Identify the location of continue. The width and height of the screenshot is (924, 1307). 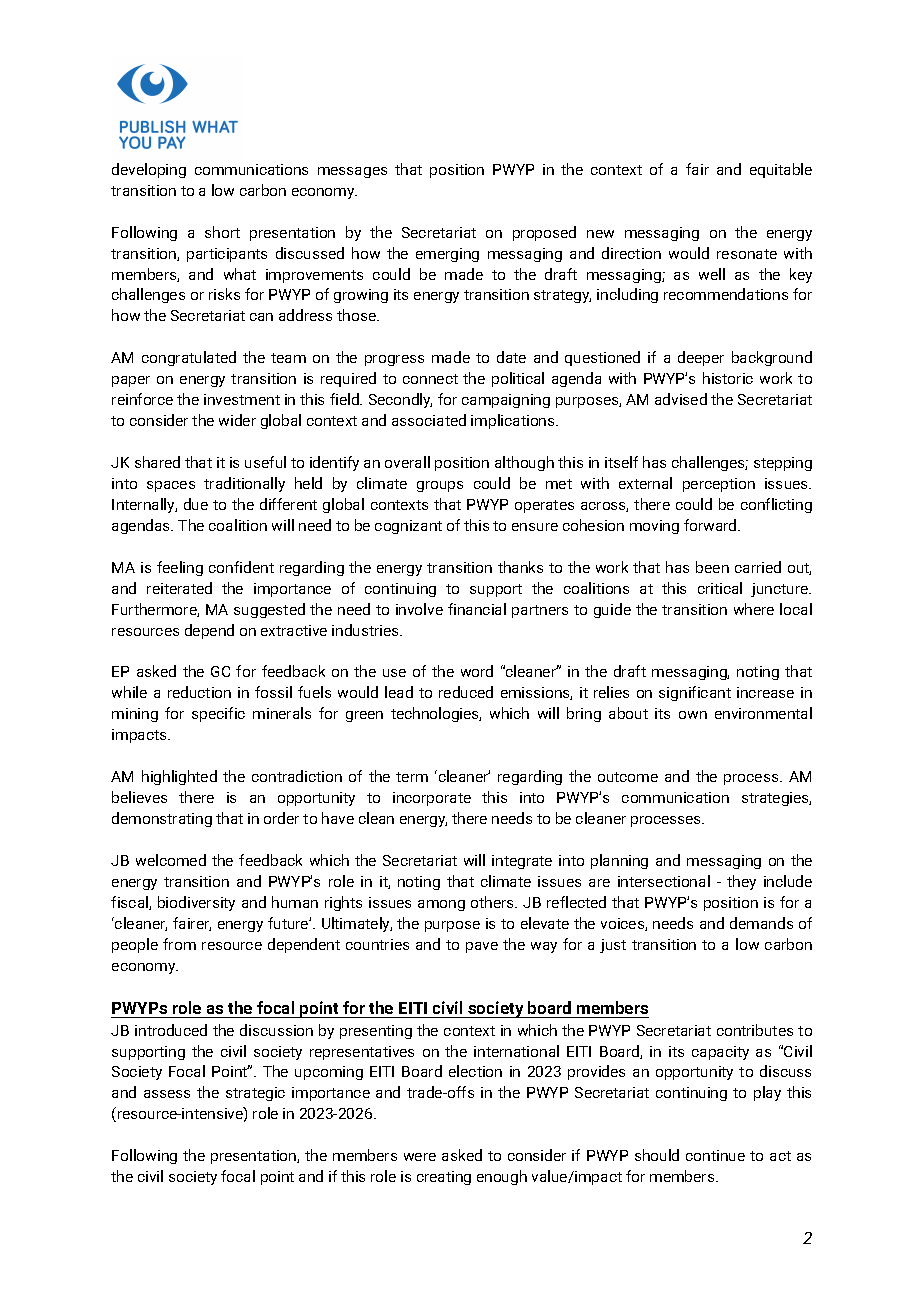
(715, 1155).
